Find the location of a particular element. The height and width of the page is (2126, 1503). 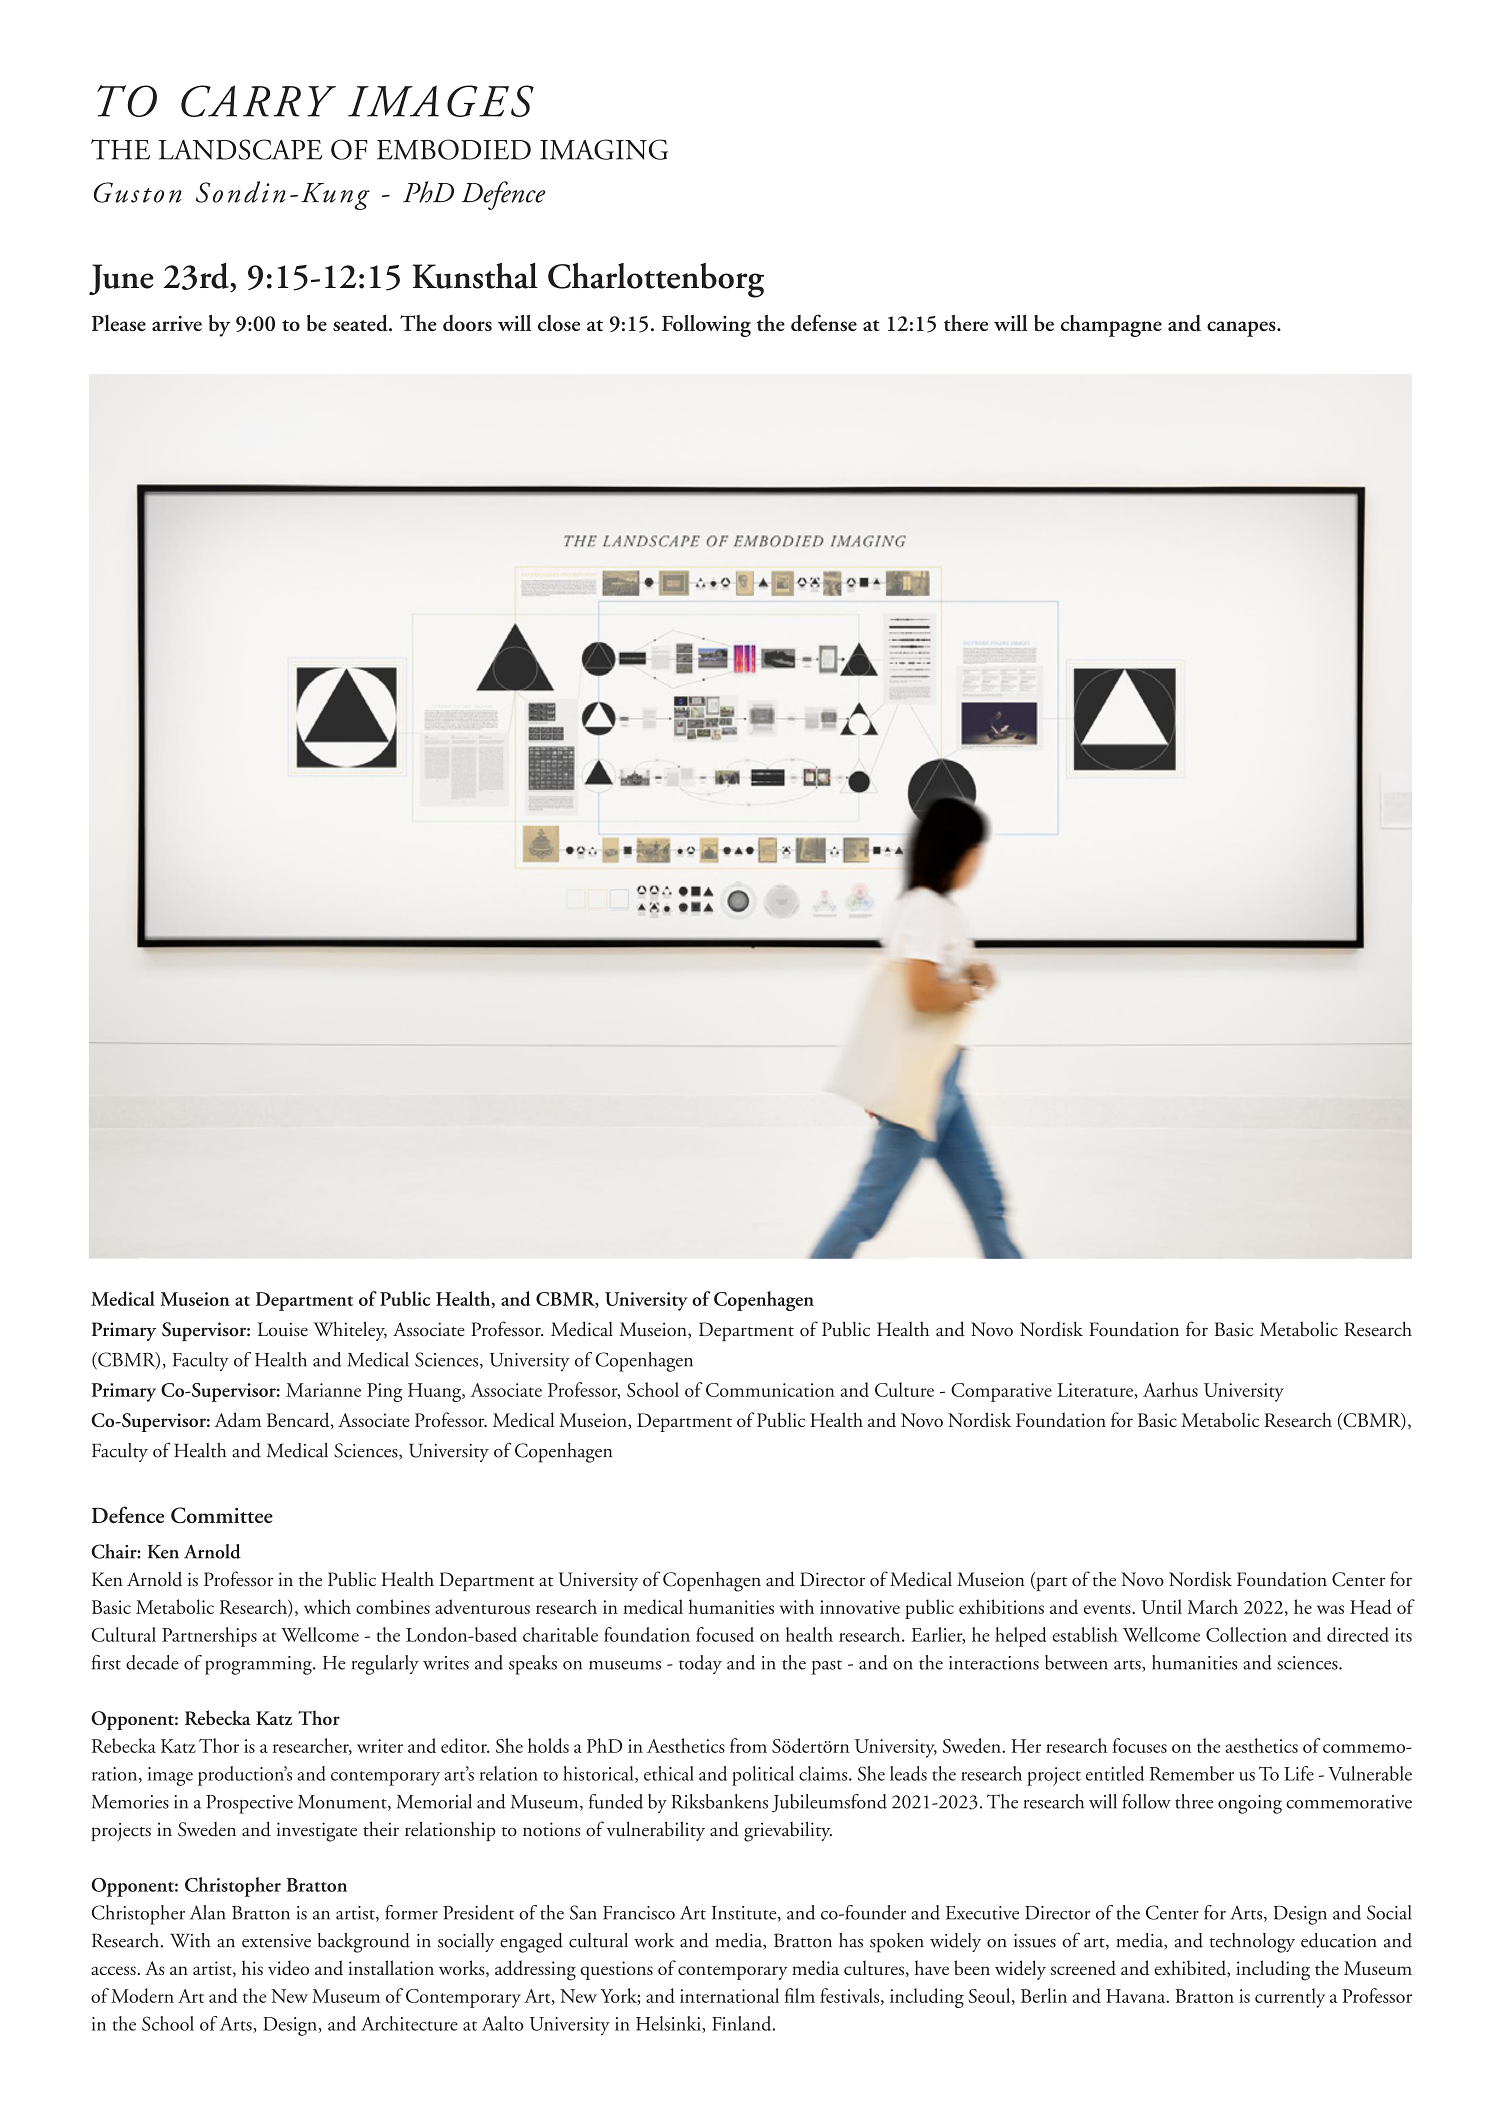

video is located at coordinates (288, 1968).
